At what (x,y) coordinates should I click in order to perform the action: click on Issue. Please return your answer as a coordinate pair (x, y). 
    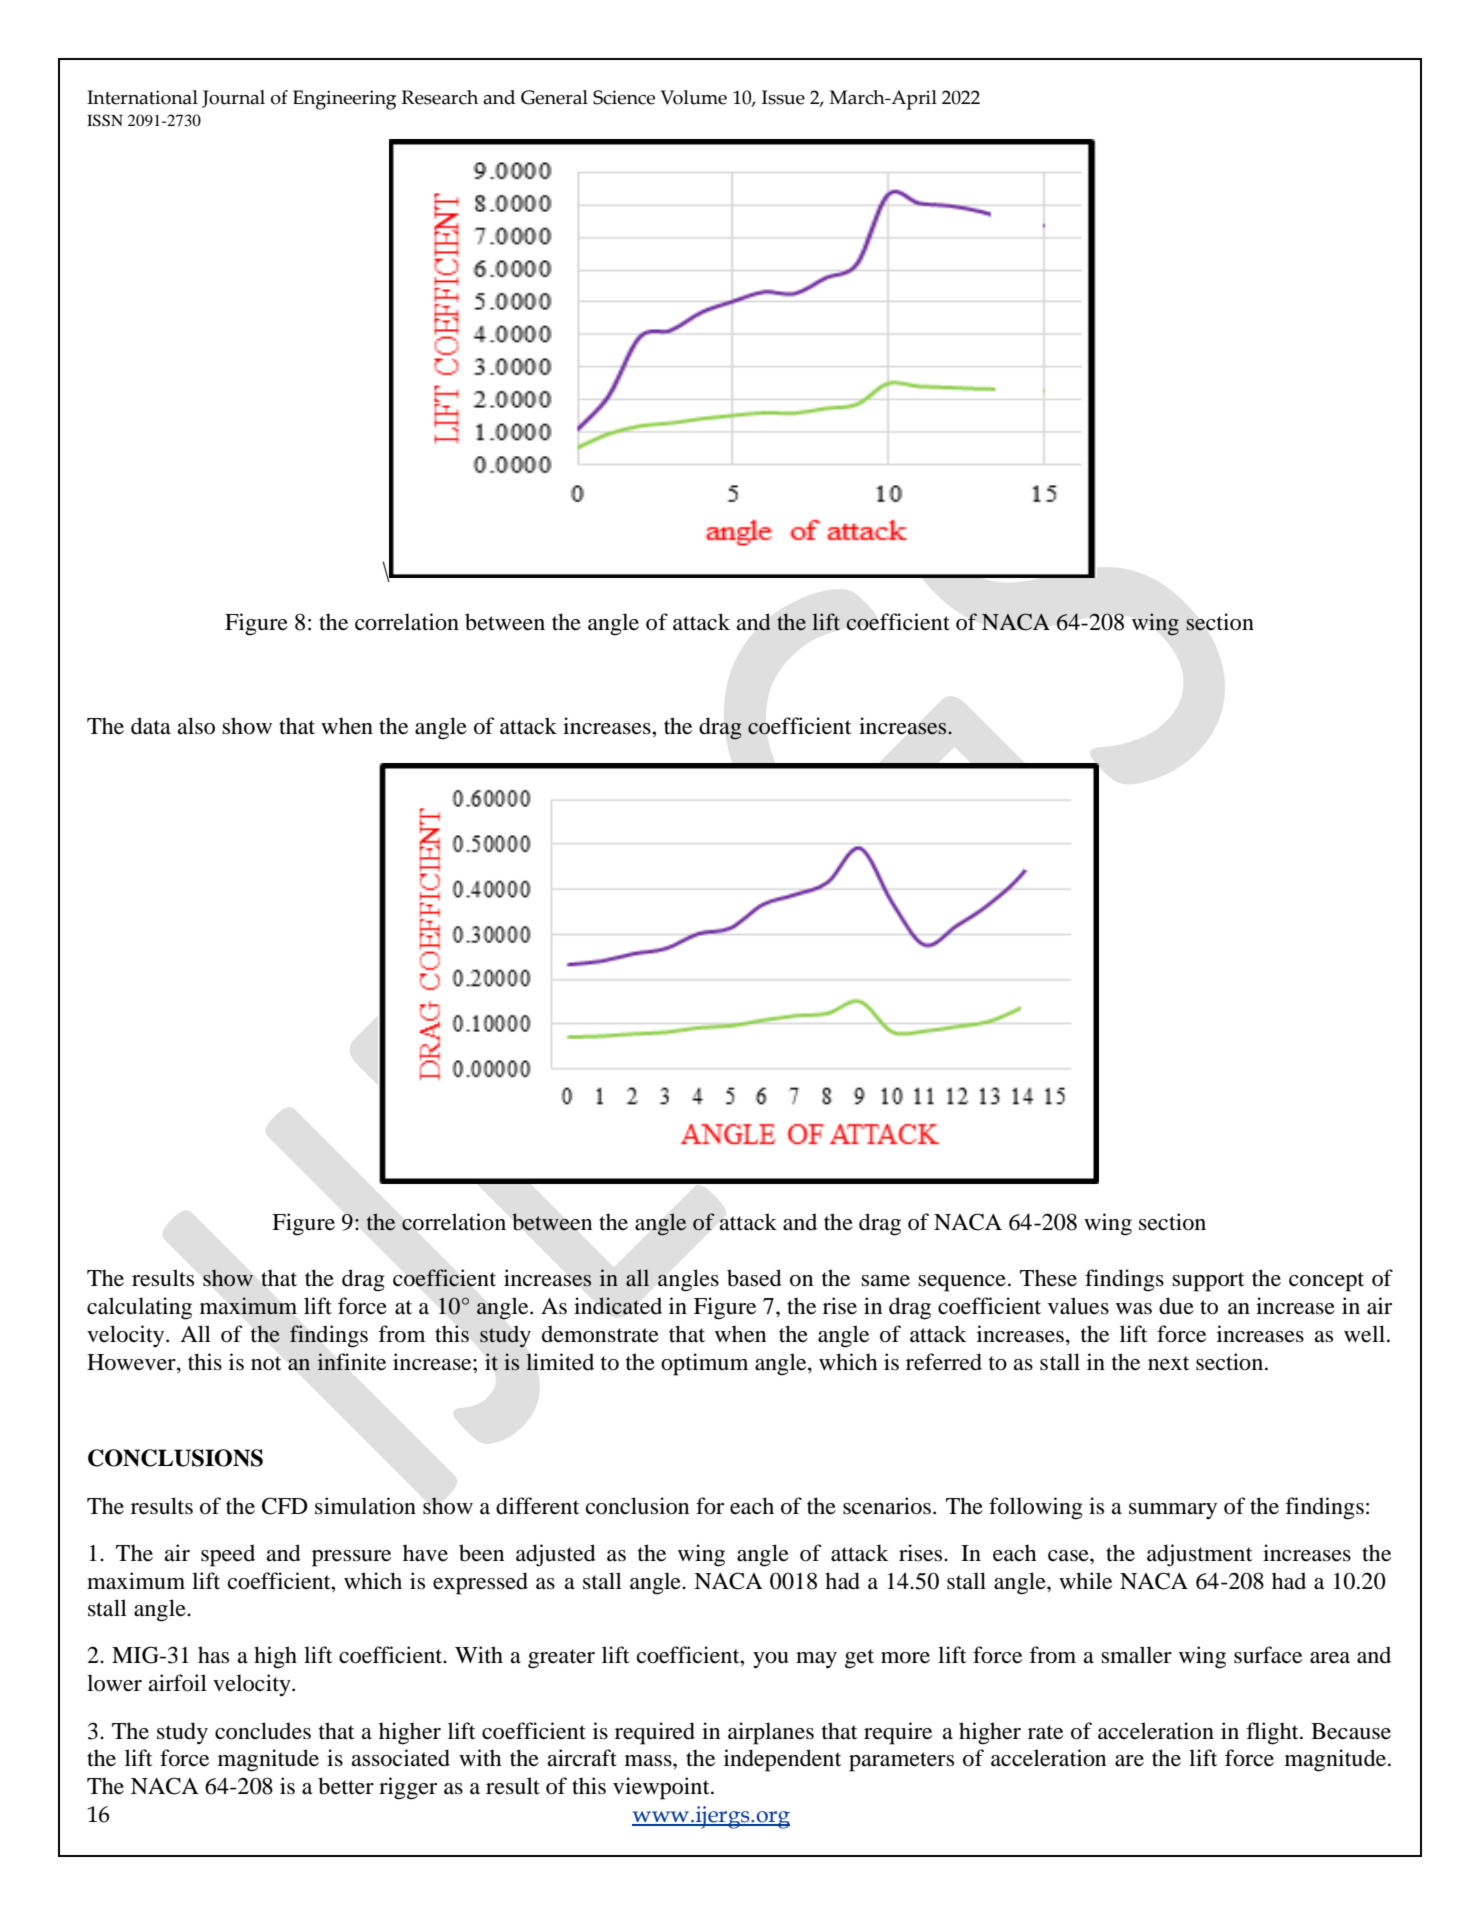
    Looking at the image, I should click on (783, 97).
